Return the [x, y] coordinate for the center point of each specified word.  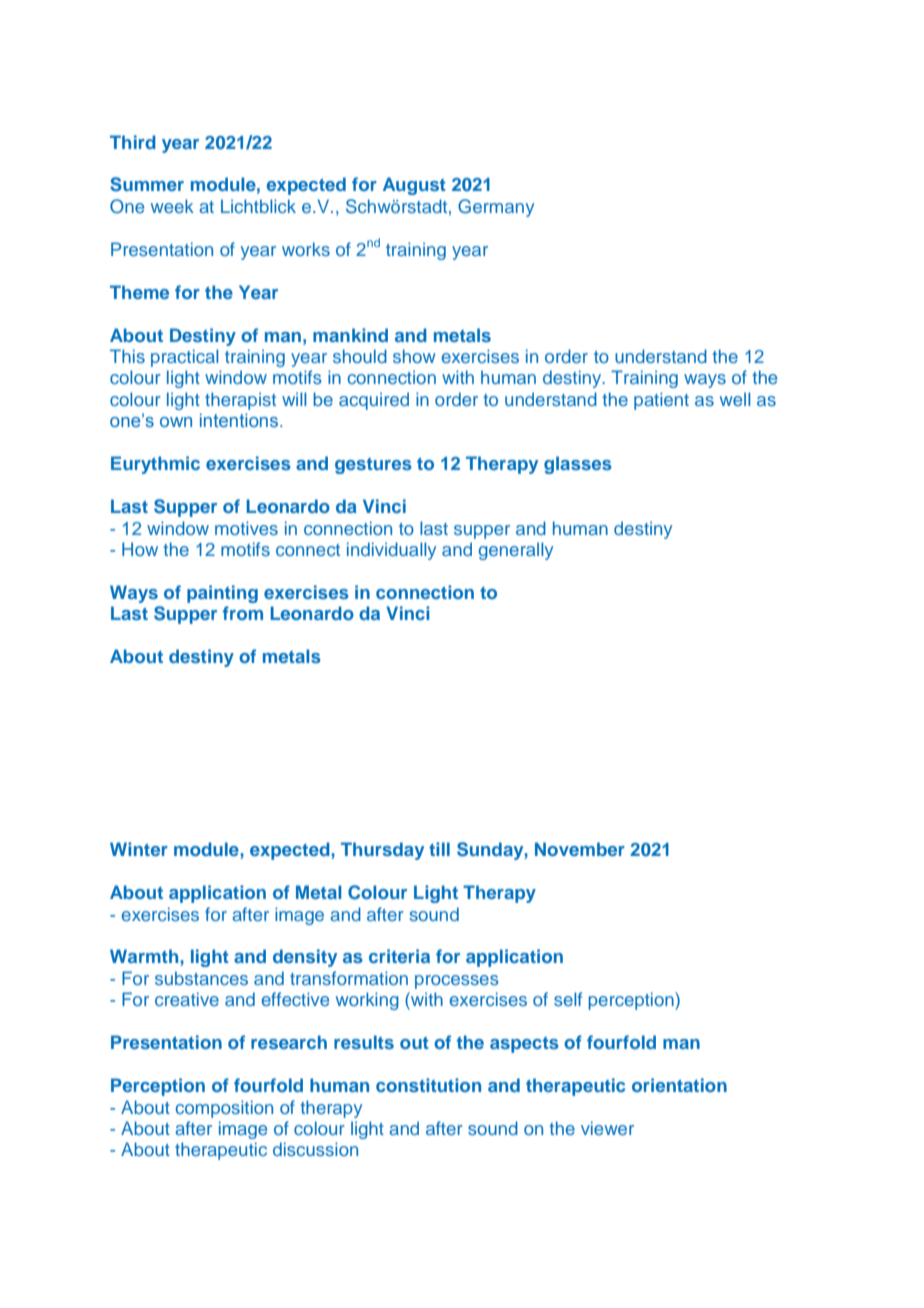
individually [391, 551]
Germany [496, 208]
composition [224, 1109]
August [414, 186]
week [172, 206]
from [243, 613]
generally [516, 551]
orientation [679, 1085]
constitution [428, 1085]
